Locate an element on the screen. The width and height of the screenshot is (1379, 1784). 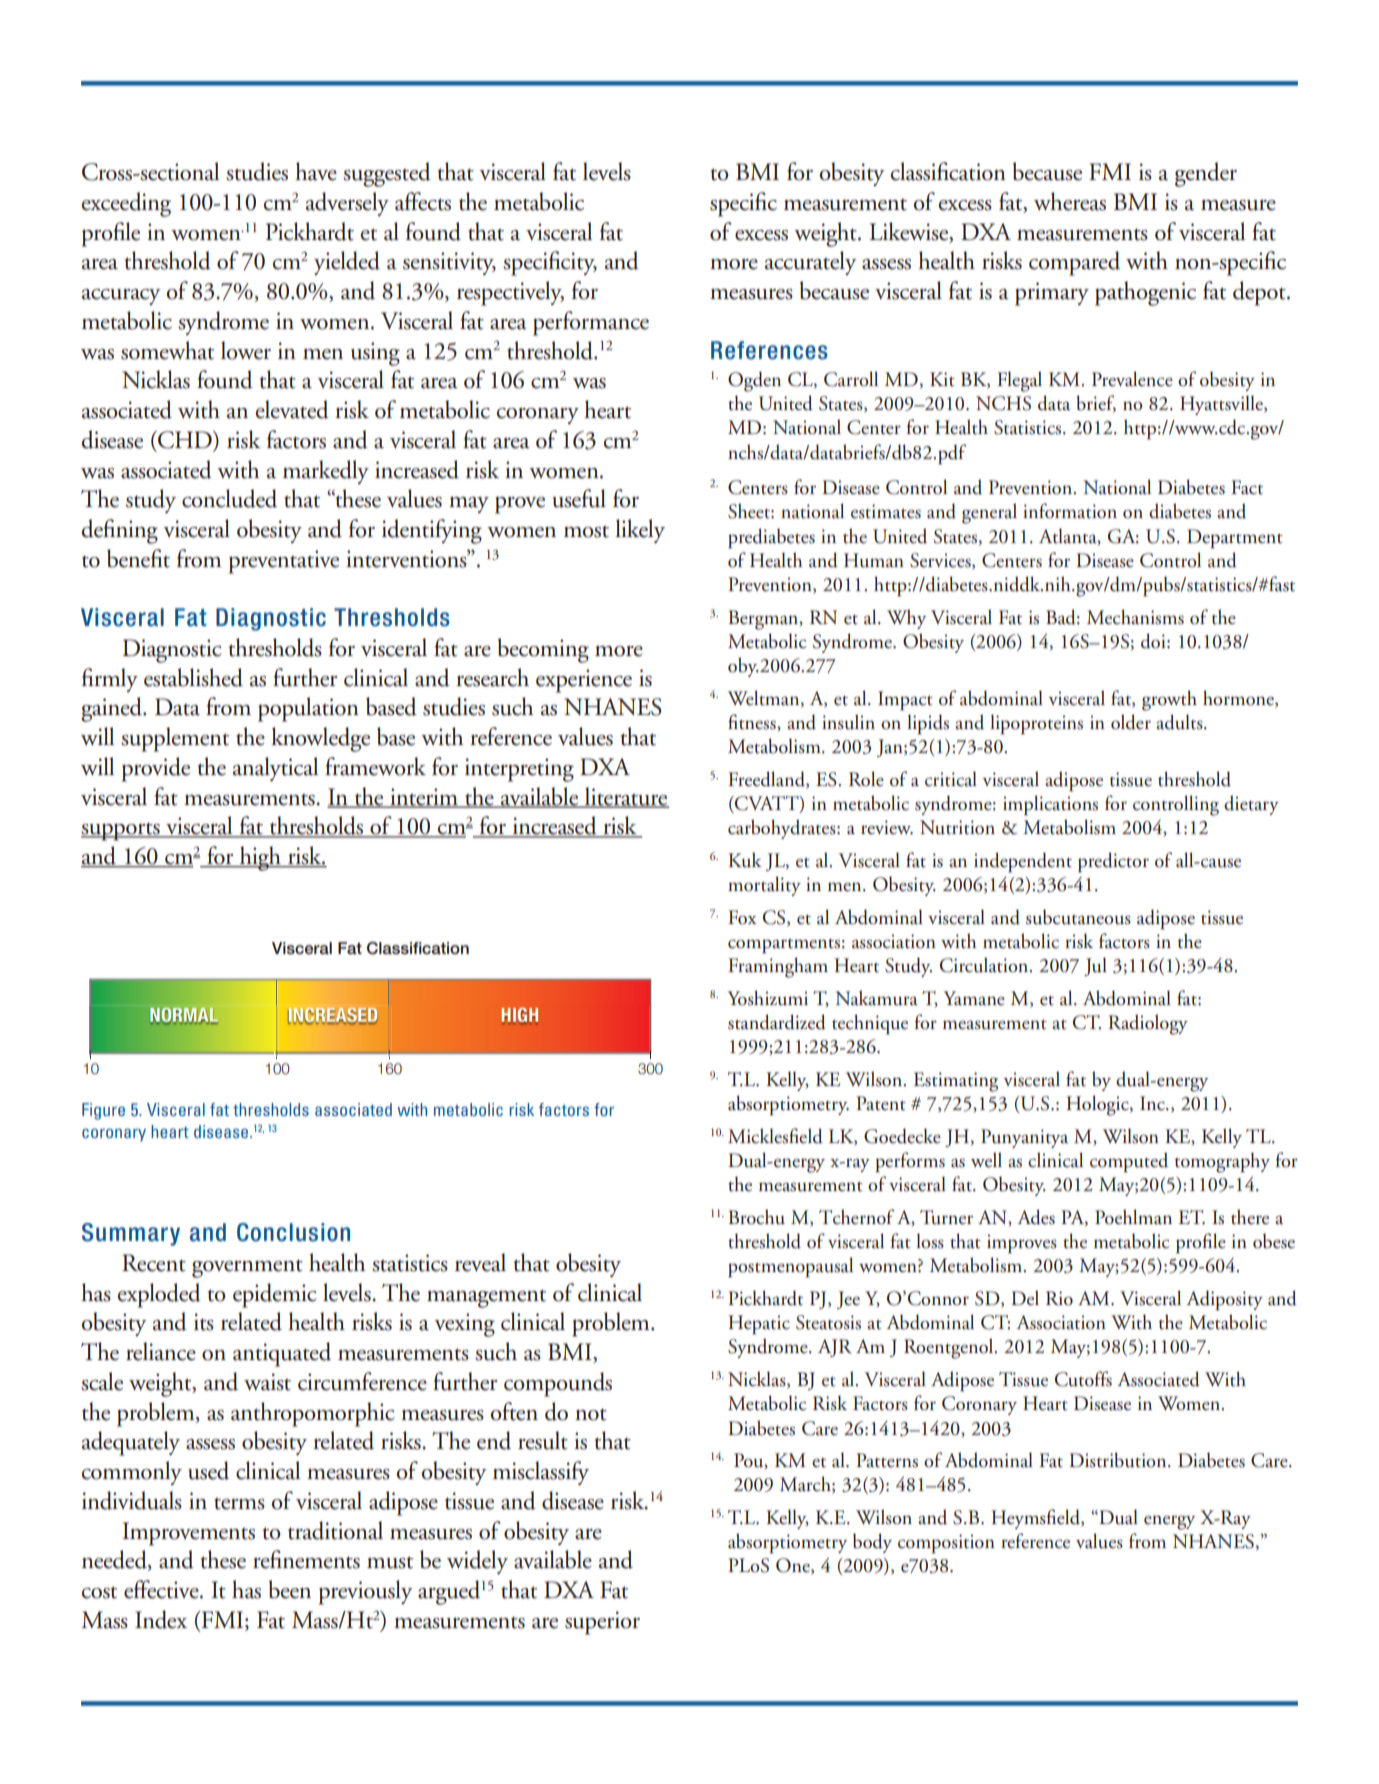
have is located at coordinates (316, 171).
